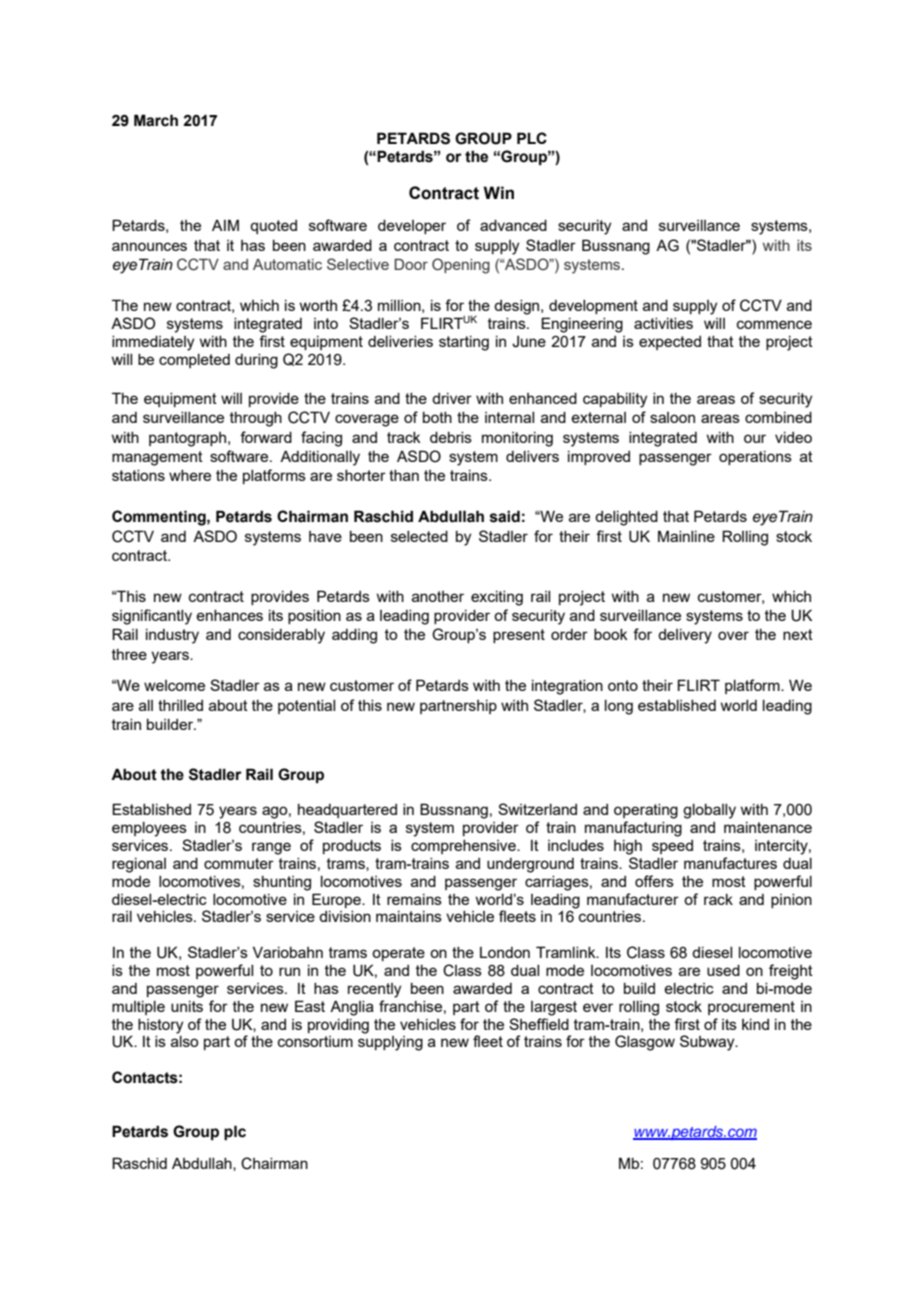 The image size is (924, 1308). Describe the element at coordinates (498, 192) in the image. I see `Win` at that location.
